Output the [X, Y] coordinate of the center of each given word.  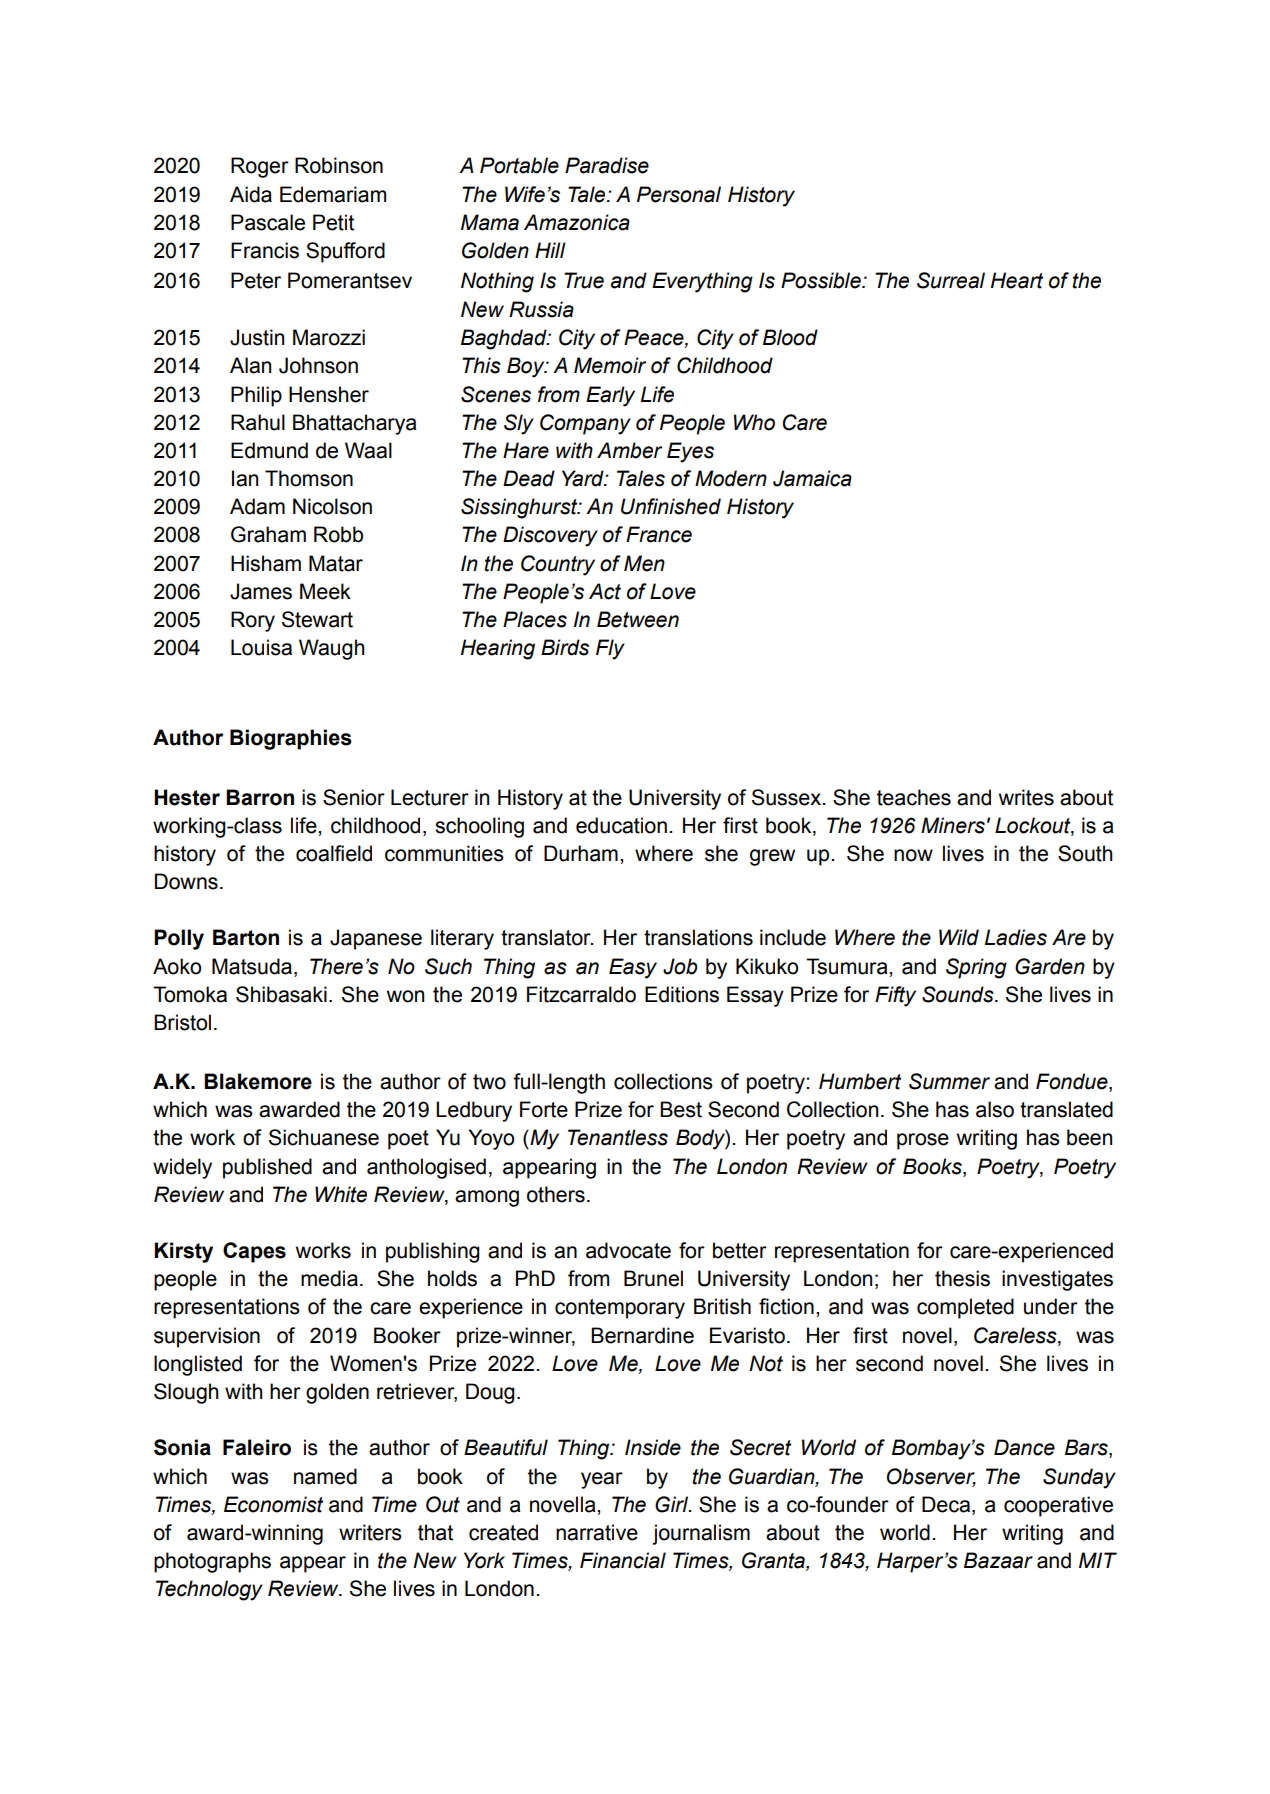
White [341, 1194]
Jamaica [812, 478]
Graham [268, 534]
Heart [1017, 280]
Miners [953, 825]
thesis [962, 1278]
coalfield [334, 853]
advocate [628, 1250]
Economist [273, 1504]
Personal [679, 194]
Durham [581, 853]
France [659, 534]
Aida [251, 194]
